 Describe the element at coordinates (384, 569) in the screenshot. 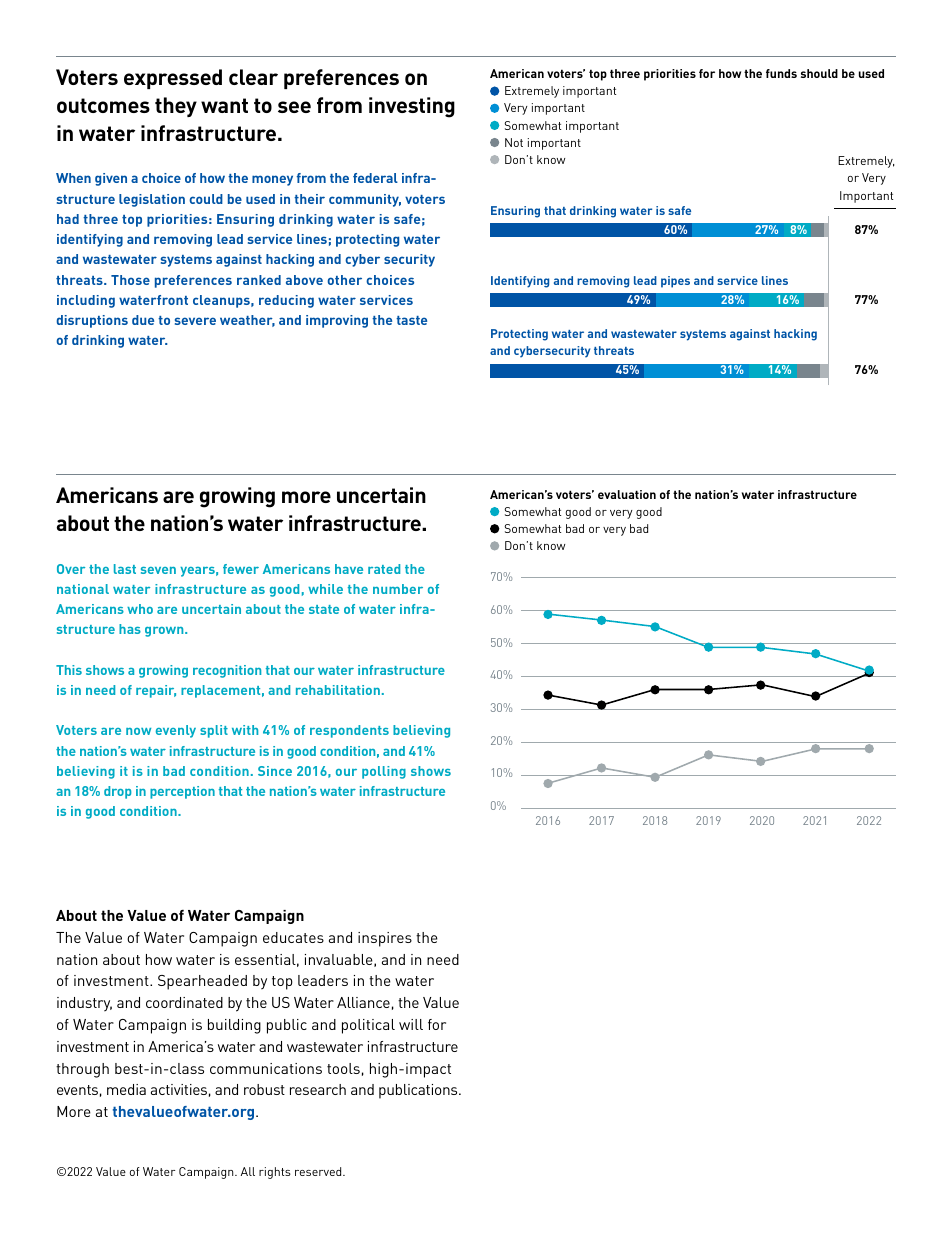

I see `rated` at that location.
